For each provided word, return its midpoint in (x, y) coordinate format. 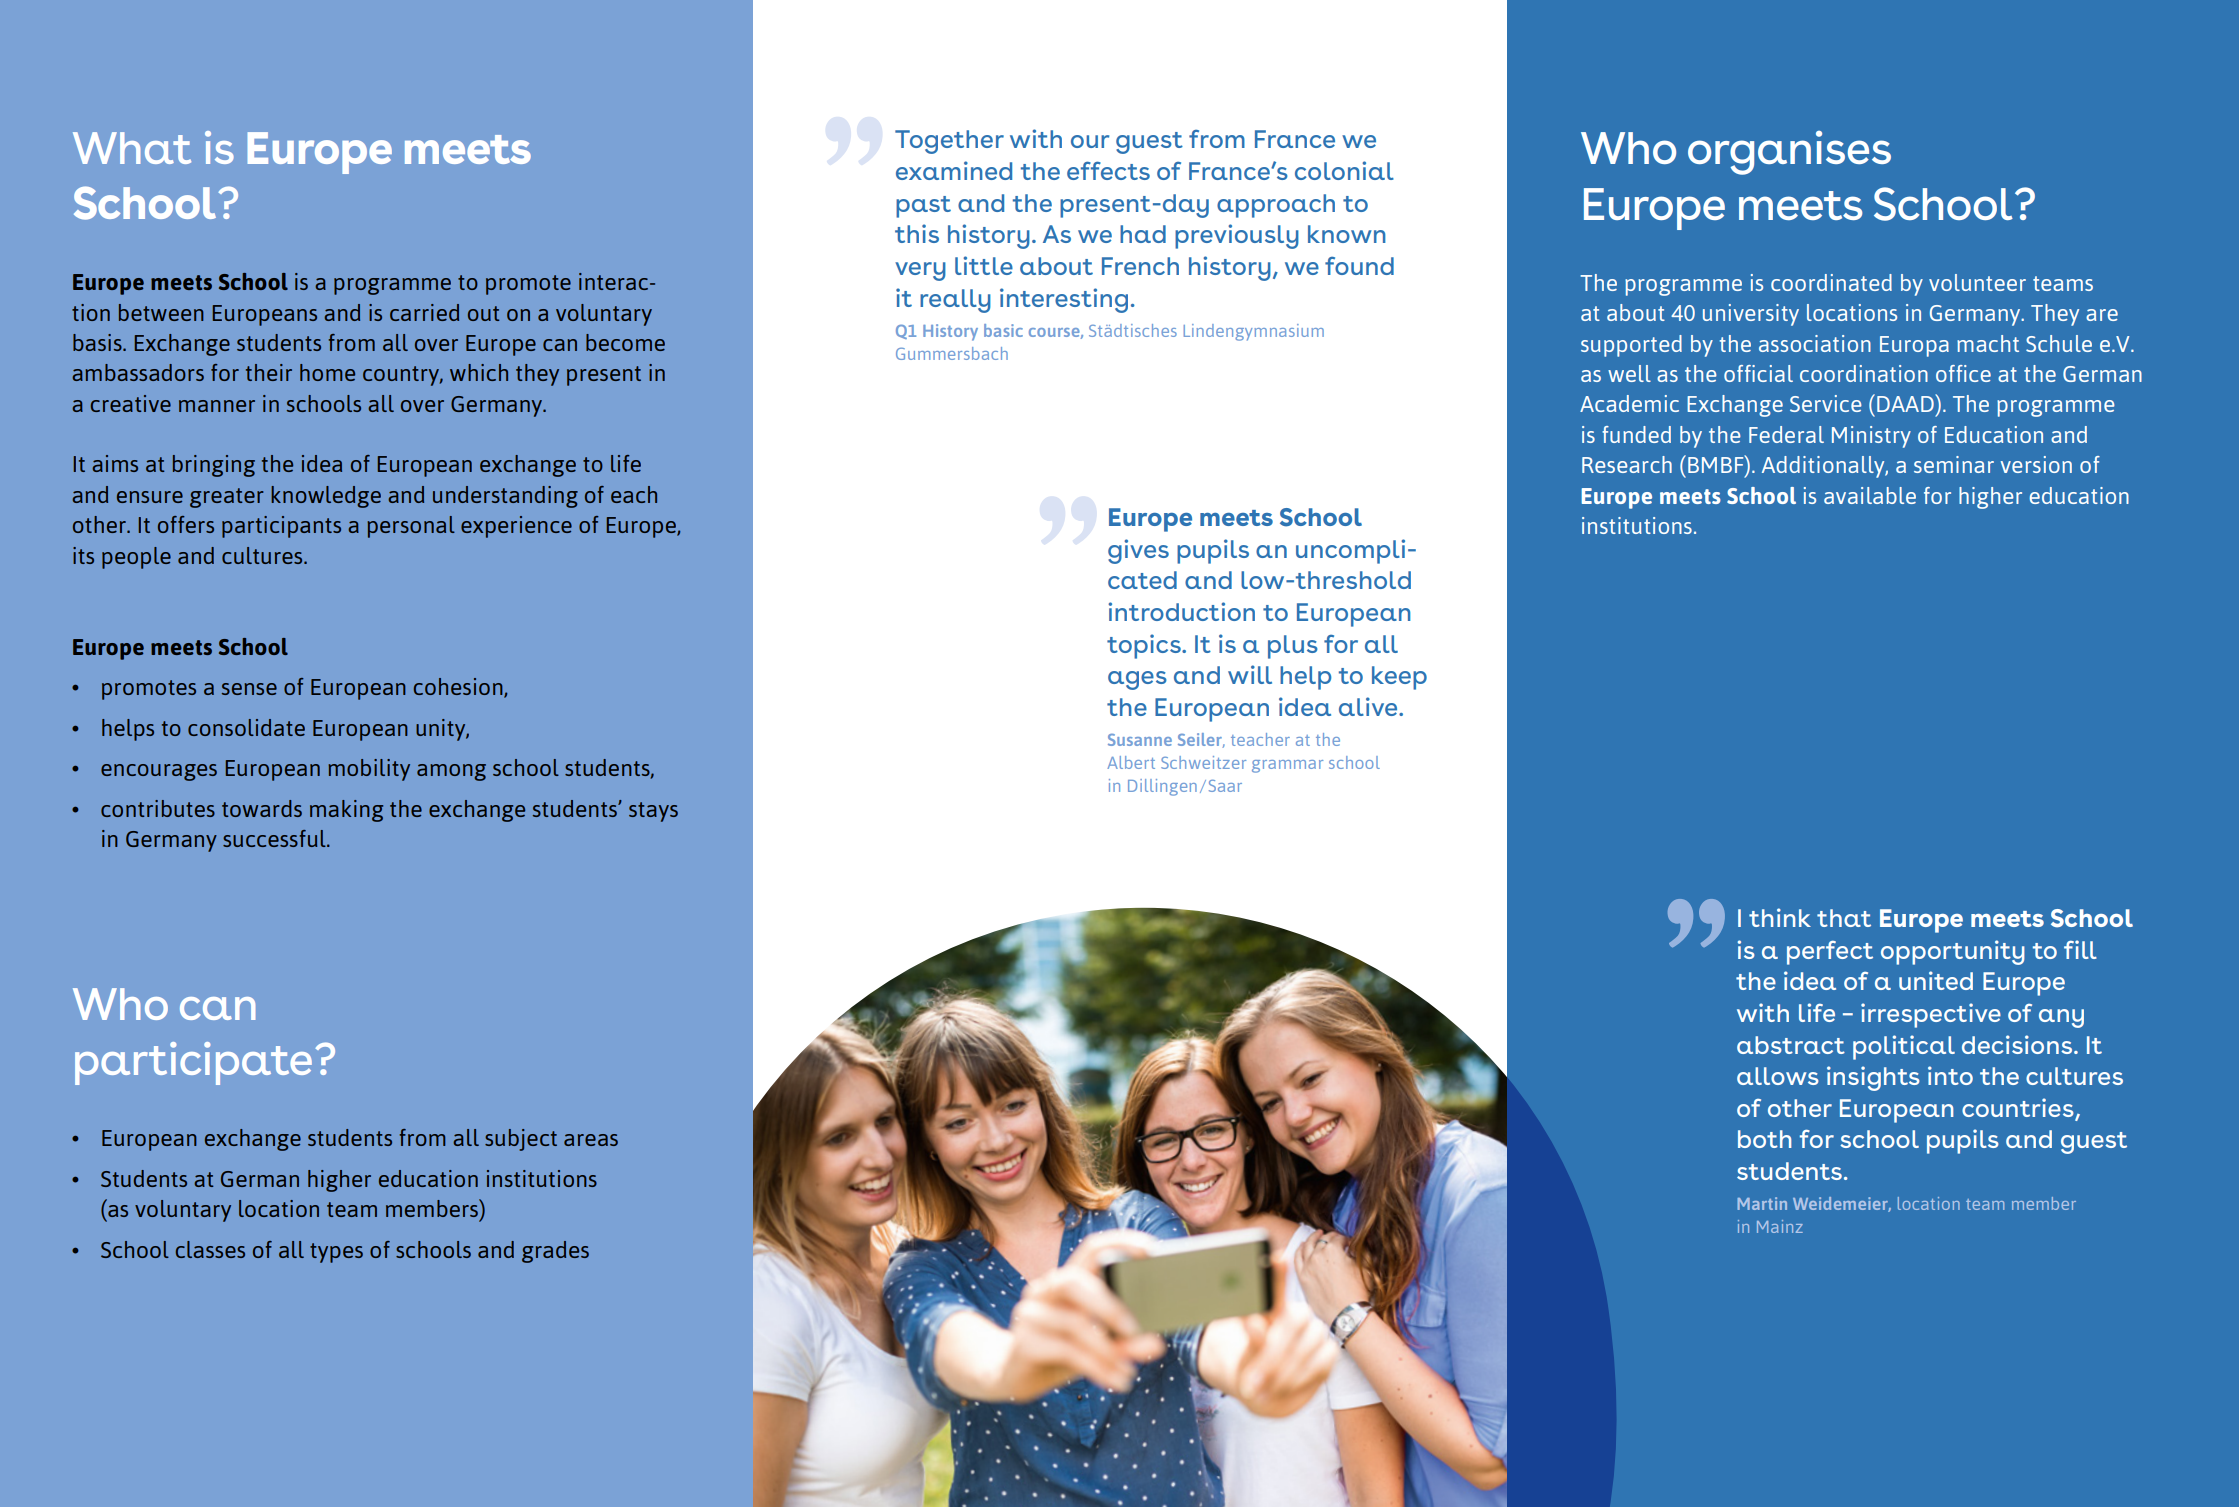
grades (555, 1252)
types (336, 1253)
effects (1108, 170)
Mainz (1780, 1226)
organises (1789, 153)
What (132, 148)
